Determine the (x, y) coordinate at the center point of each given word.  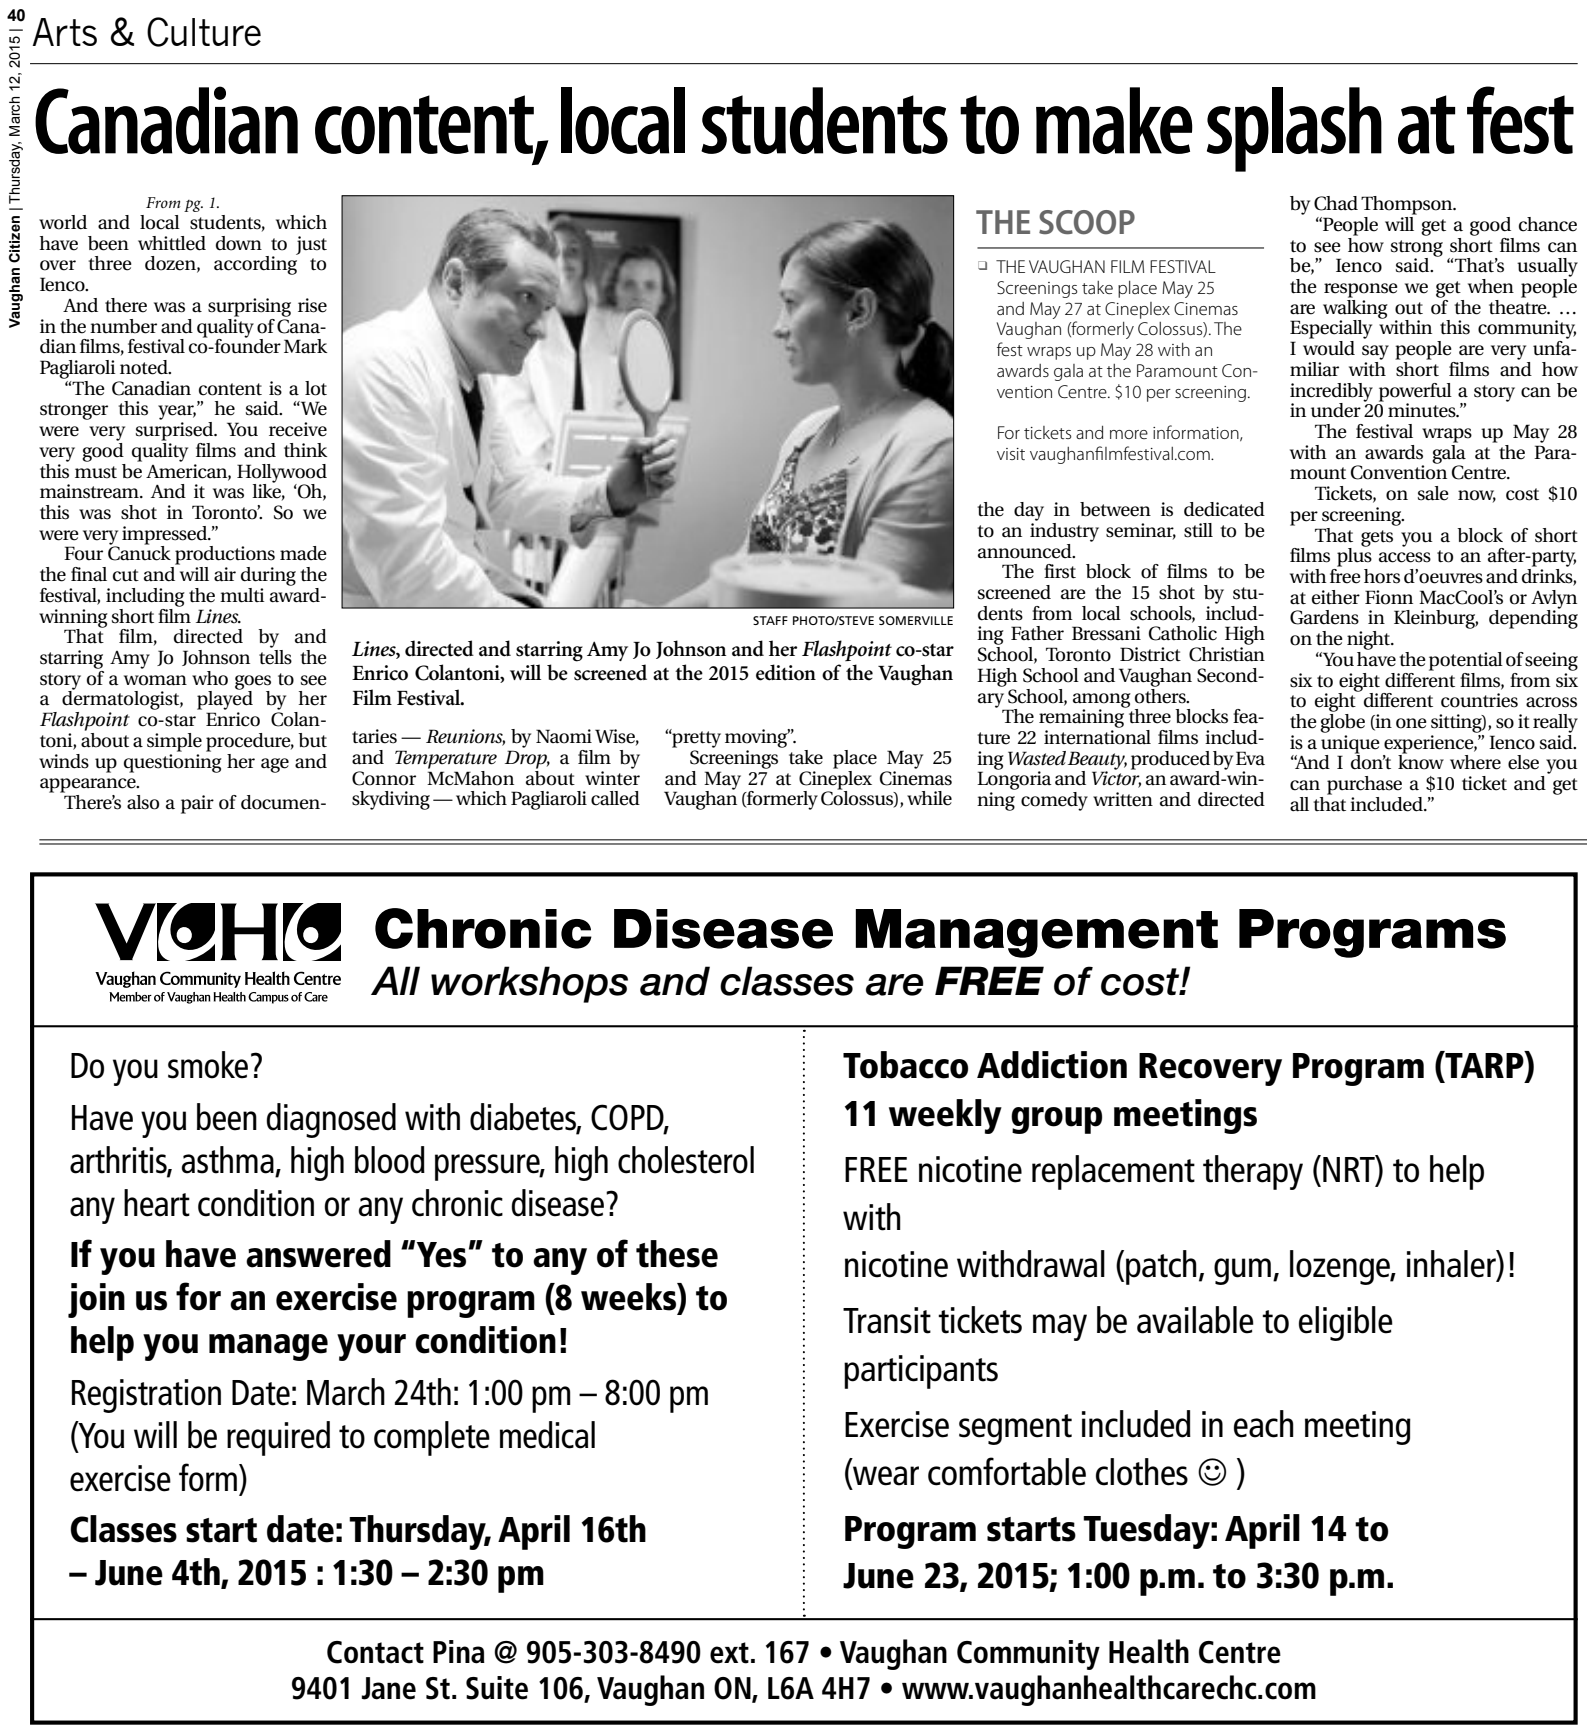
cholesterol (686, 1160)
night (1370, 640)
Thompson (1408, 205)
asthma (228, 1160)
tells (275, 656)
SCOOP (1087, 222)
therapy (1253, 1172)
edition (786, 672)
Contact (375, 1652)
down (239, 243)
